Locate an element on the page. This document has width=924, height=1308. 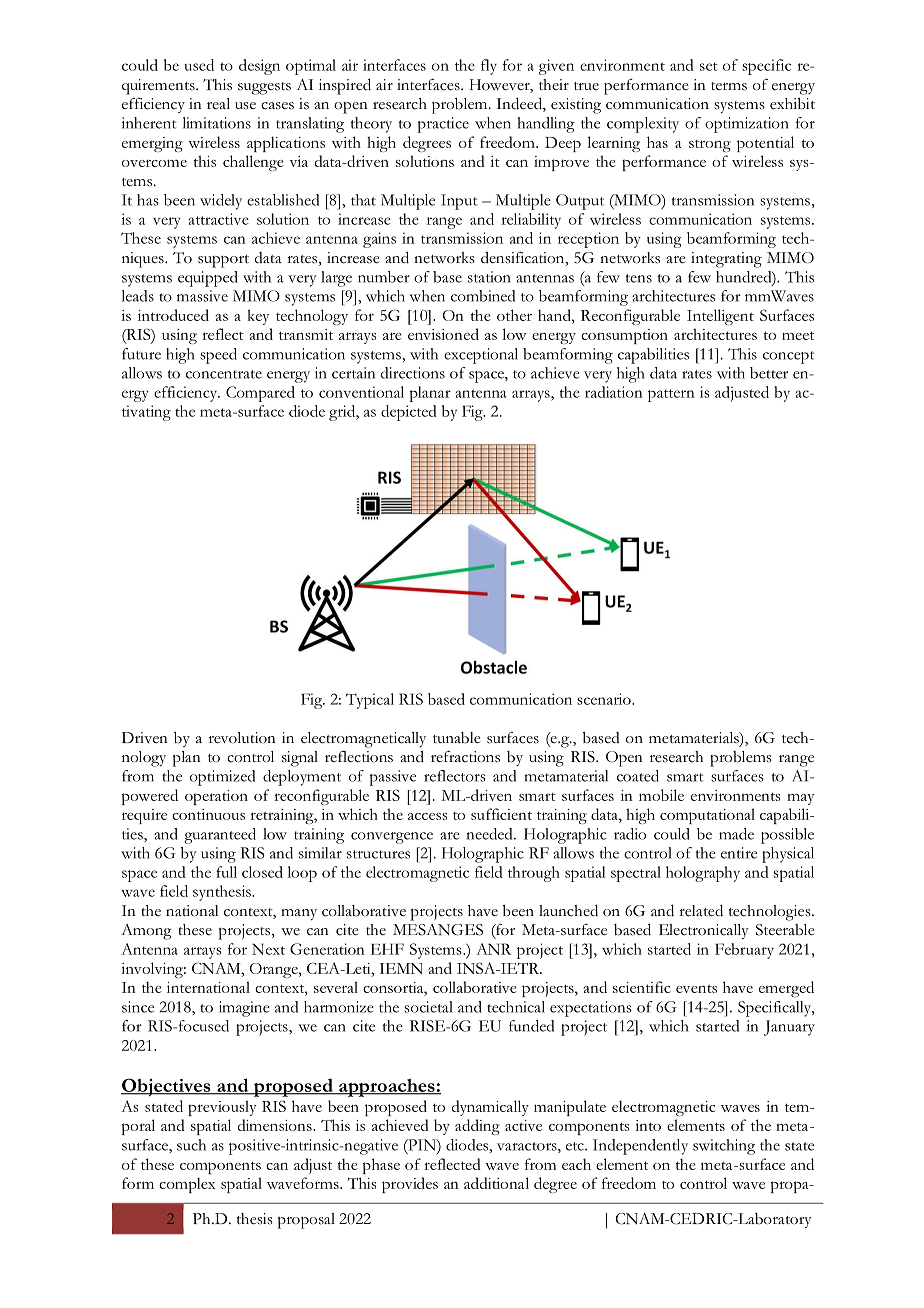
better is located at coordinates (769, 373).
